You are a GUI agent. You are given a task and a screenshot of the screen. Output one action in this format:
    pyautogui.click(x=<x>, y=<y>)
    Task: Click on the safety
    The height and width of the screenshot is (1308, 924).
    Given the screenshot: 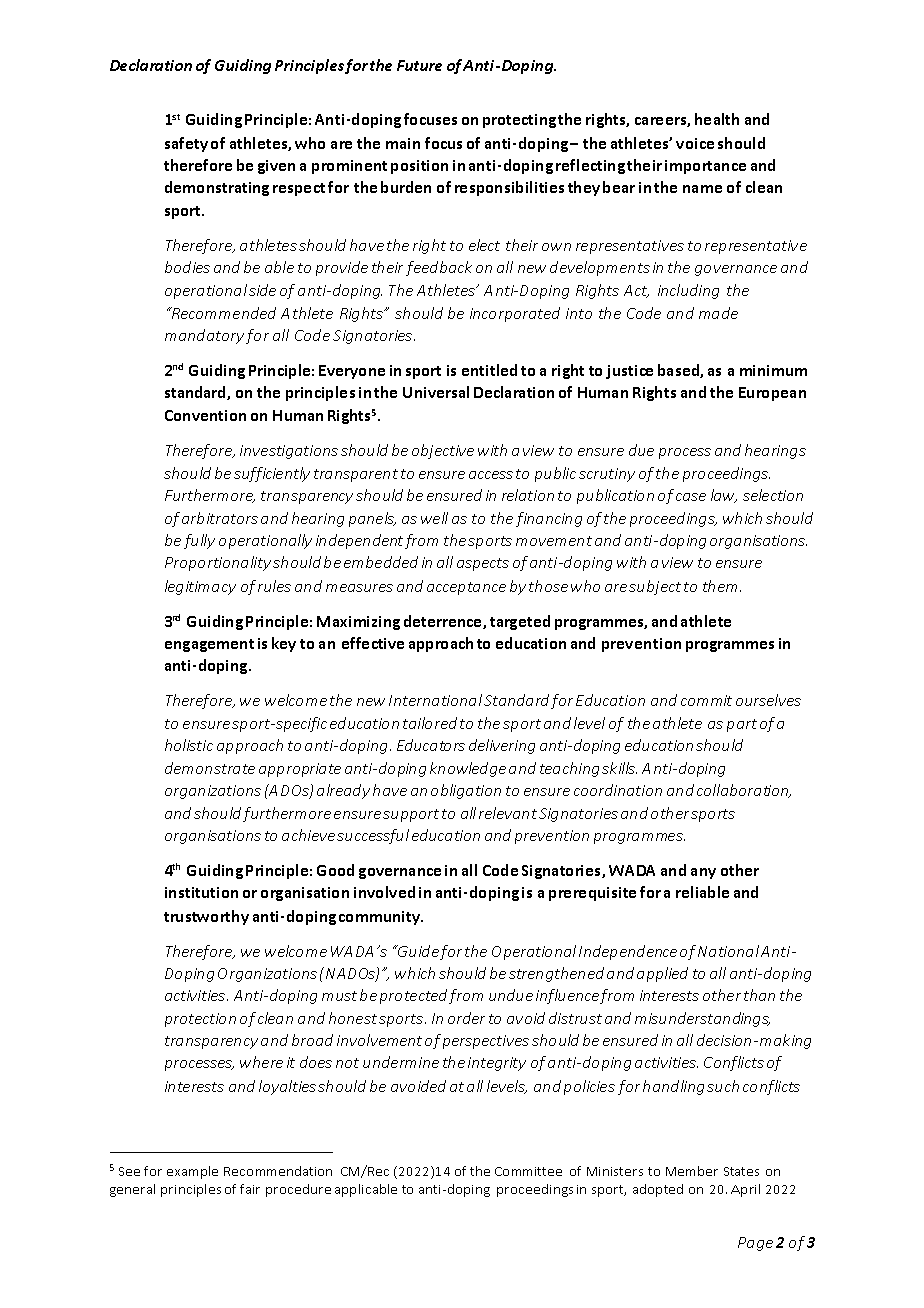 What is the action you would take?
    pyautogui.click(x=186, y=144)
